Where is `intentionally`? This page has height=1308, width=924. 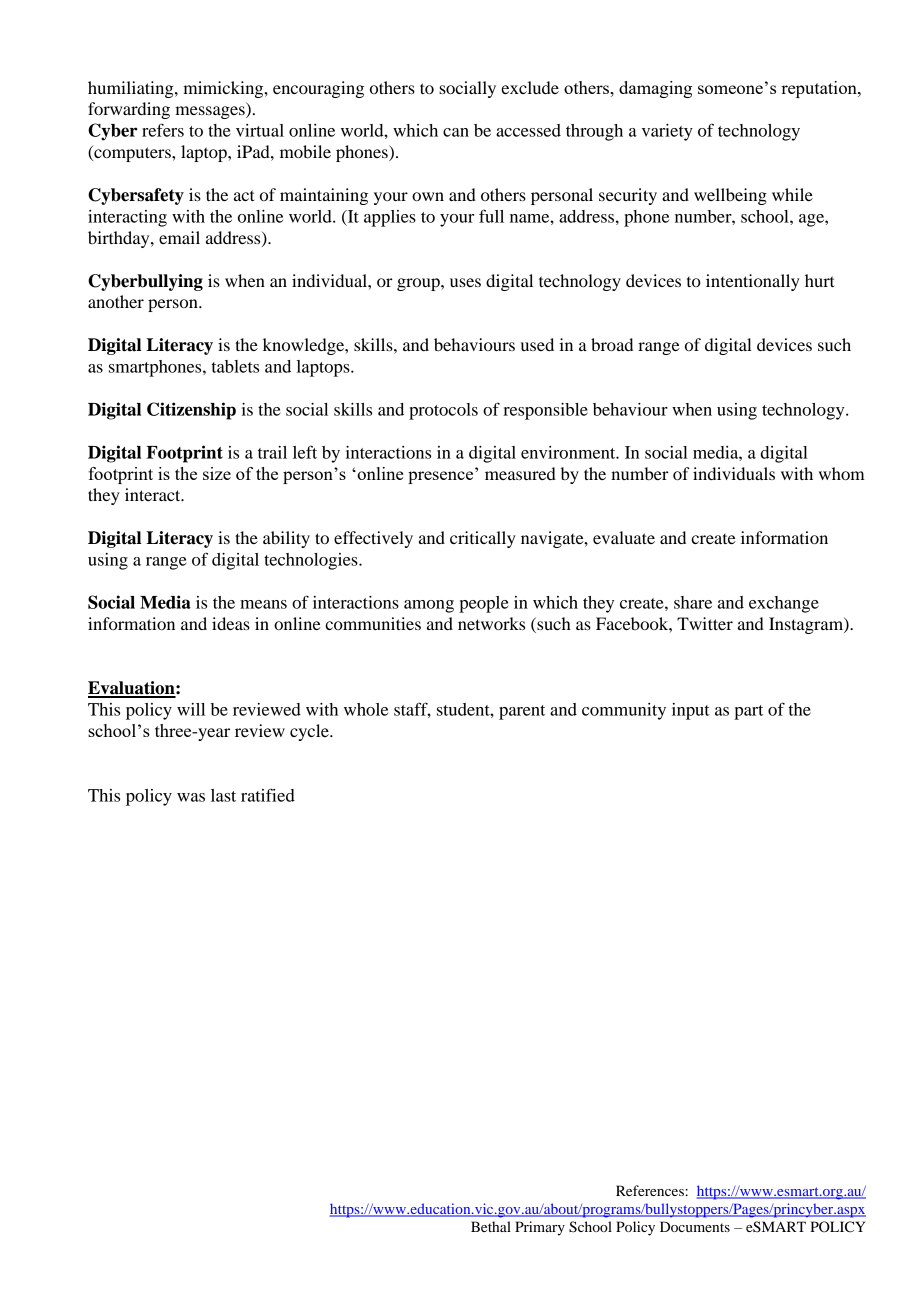 intentionally is located at coordinates (753, 282).
